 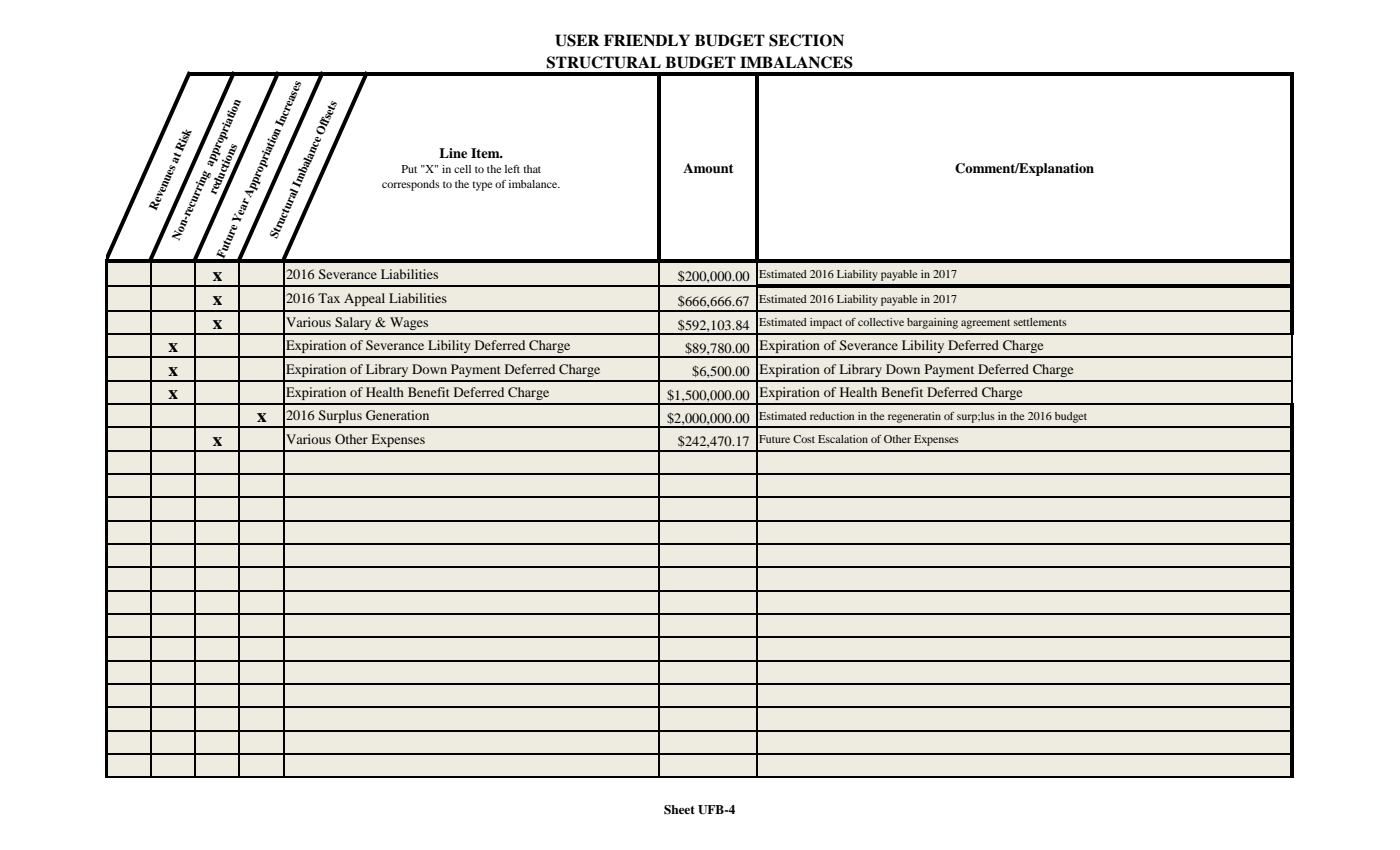 I want to click on Generation, so click(x=397, y=415).
